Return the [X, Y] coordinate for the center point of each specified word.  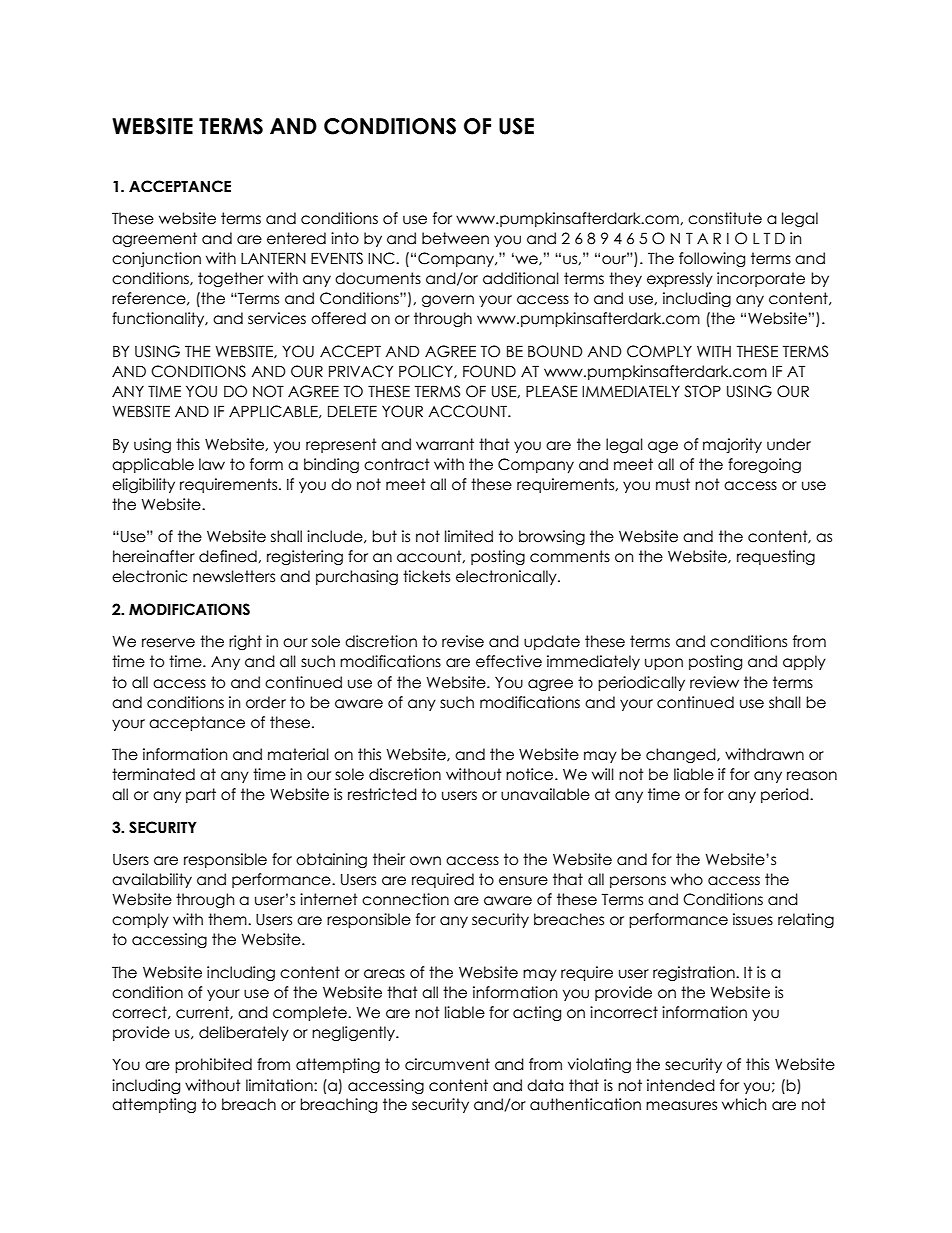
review [714, 682]
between [455, 238]
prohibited [213, 1065]
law [212, 464]
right [245, 642]
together [231, 279]
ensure [523, 881]
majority [732, 445]
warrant [445, 444]
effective [509, 661]
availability [152, 880]
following [712, 259]
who [687, 879]
